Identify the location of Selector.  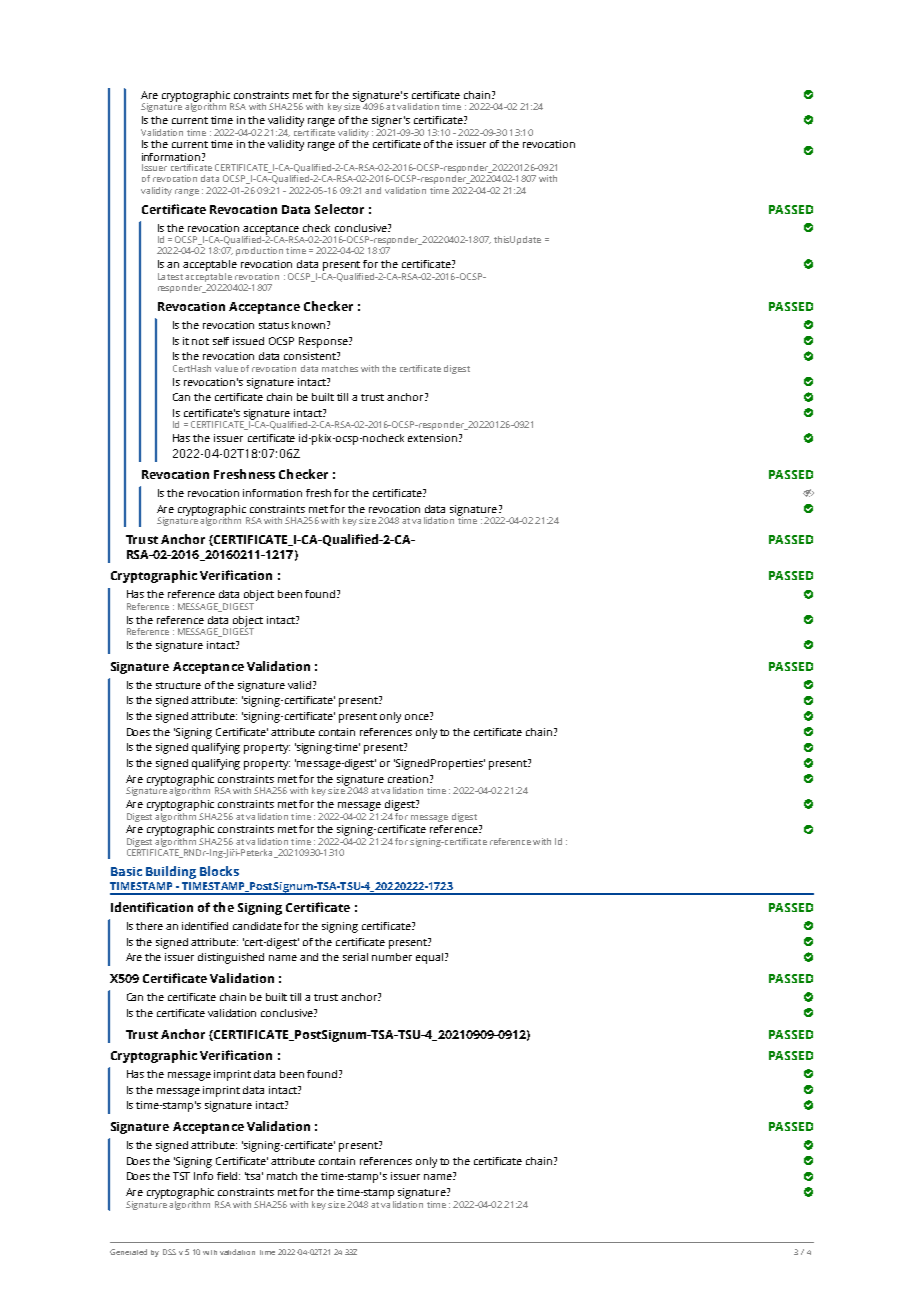
(339, 209).
